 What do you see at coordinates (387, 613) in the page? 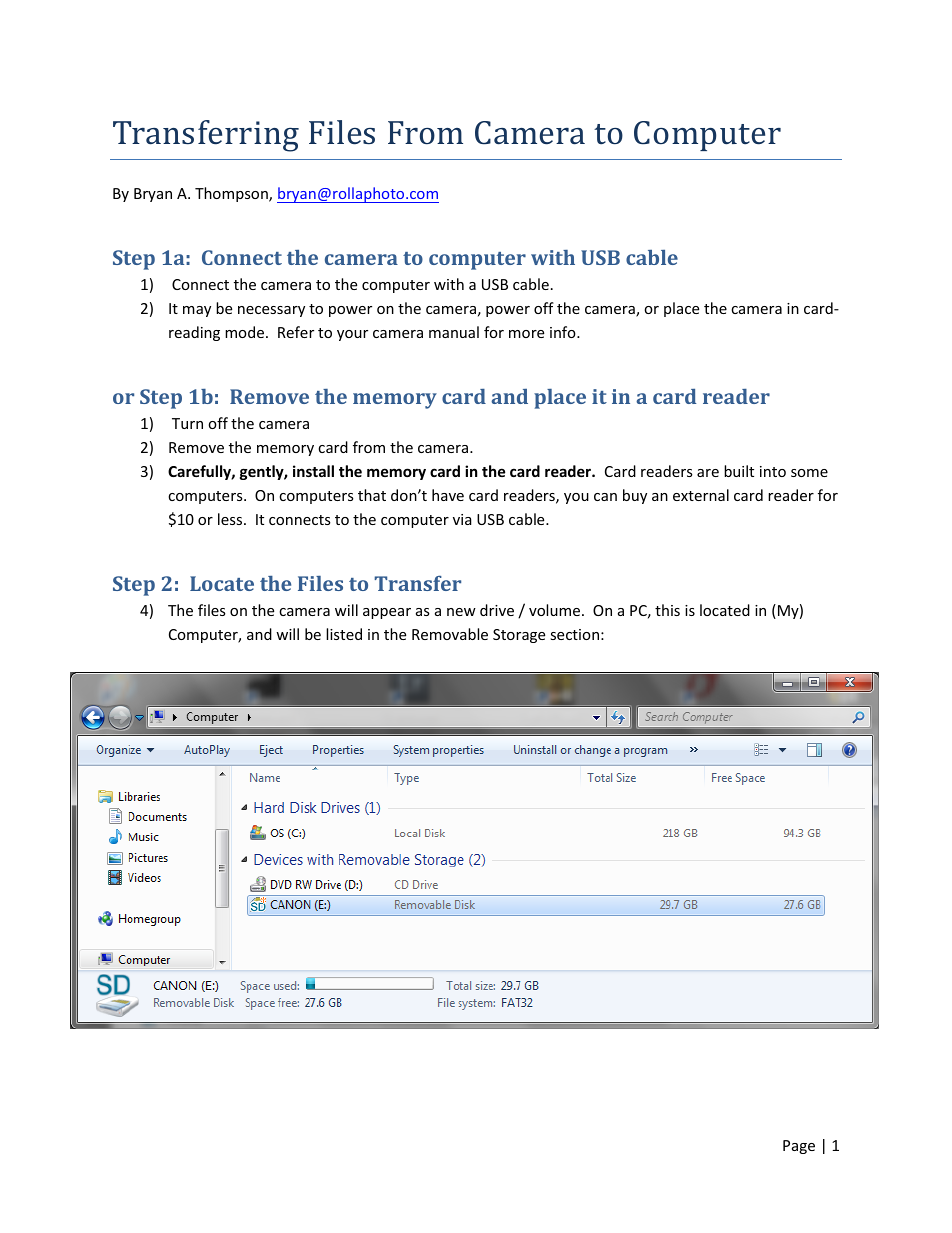
I see `appear` at bounding box center [387, 613].
